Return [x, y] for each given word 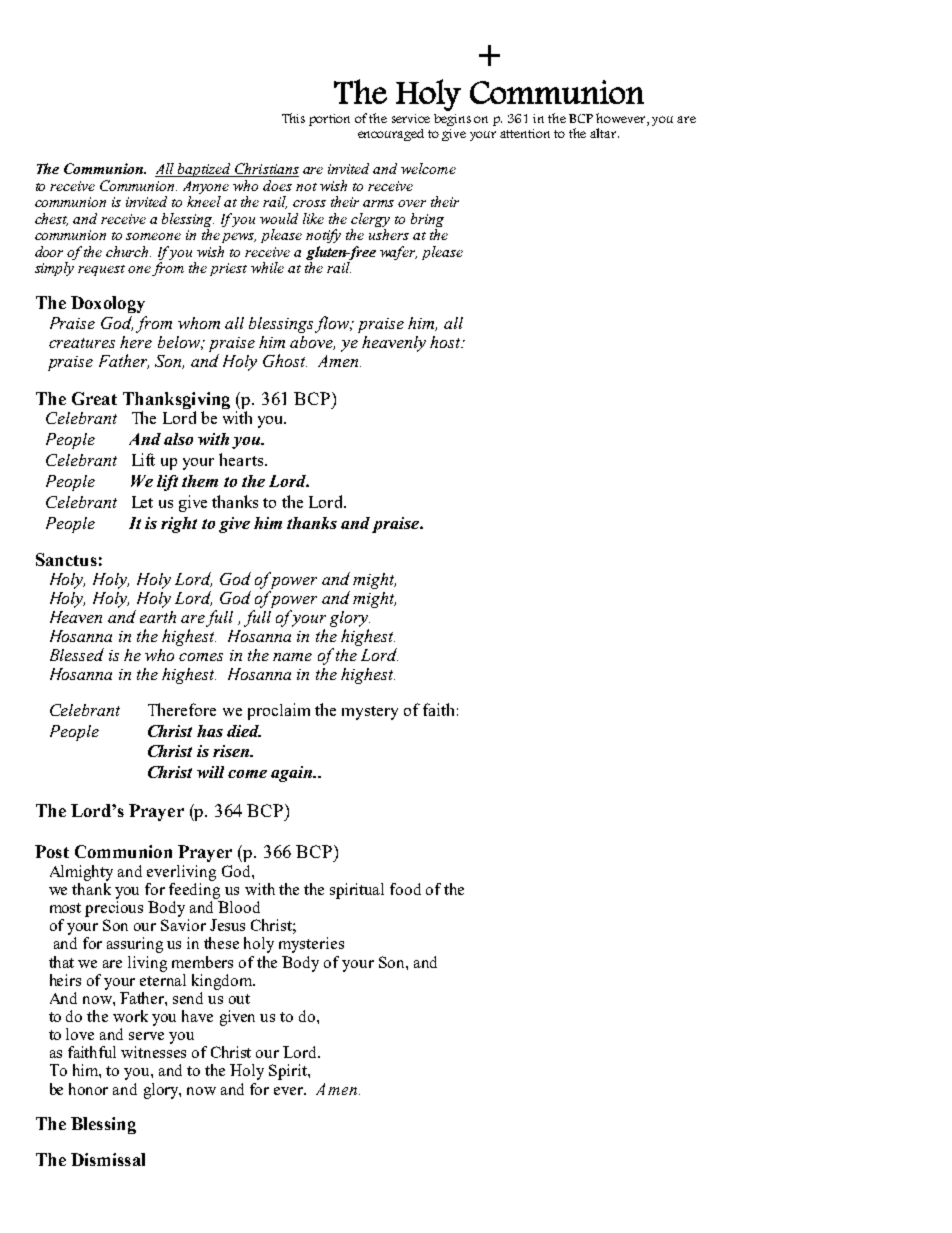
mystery [370, 713]
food [405, 889]
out [239, 999]
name [292, 657]
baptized [204, 170]
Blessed [77, 654]
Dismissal [108, 1159]
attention [525, 133]
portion [329, 120]
